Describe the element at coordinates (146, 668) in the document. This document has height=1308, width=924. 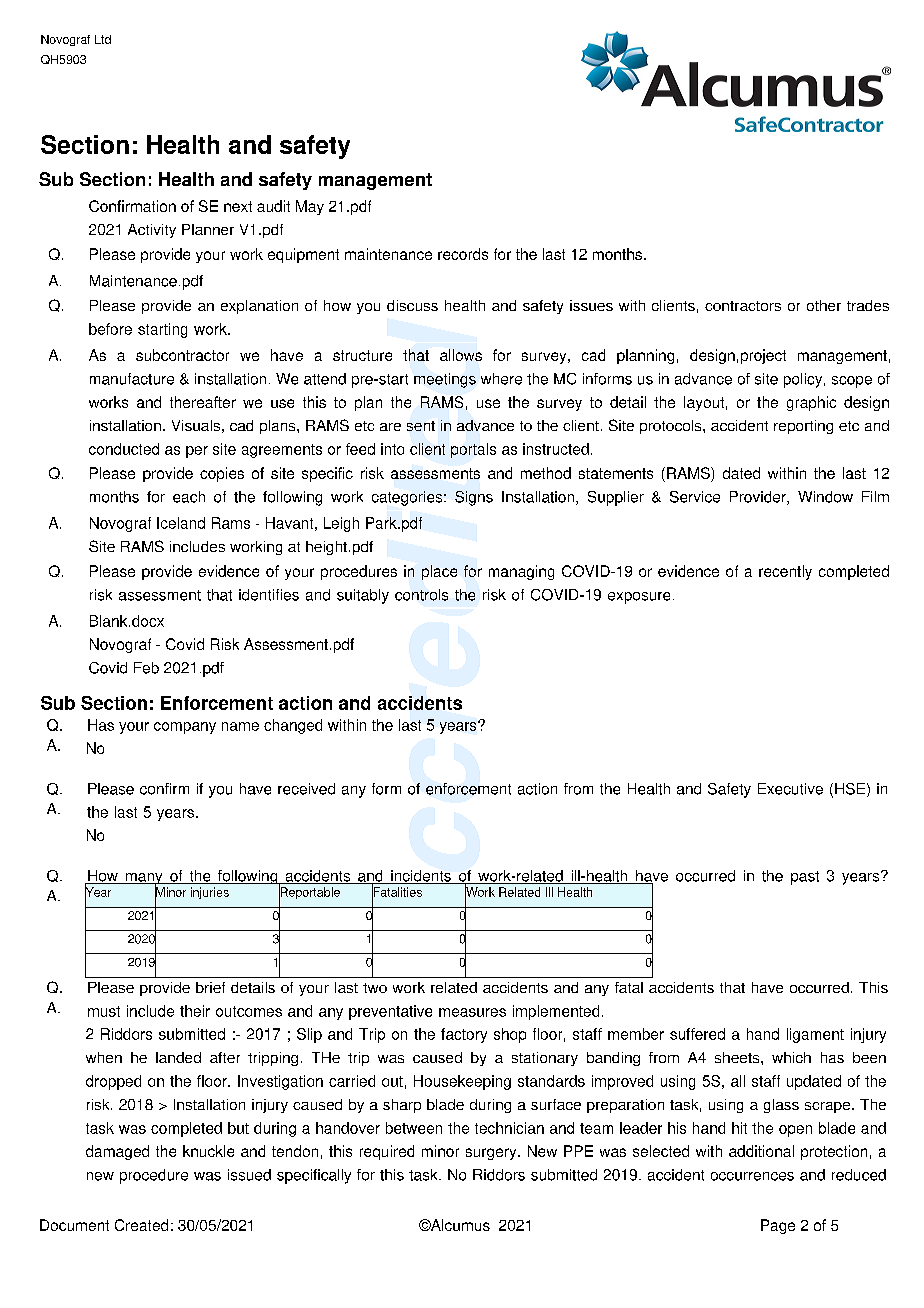
I see `Feb` at that location.
